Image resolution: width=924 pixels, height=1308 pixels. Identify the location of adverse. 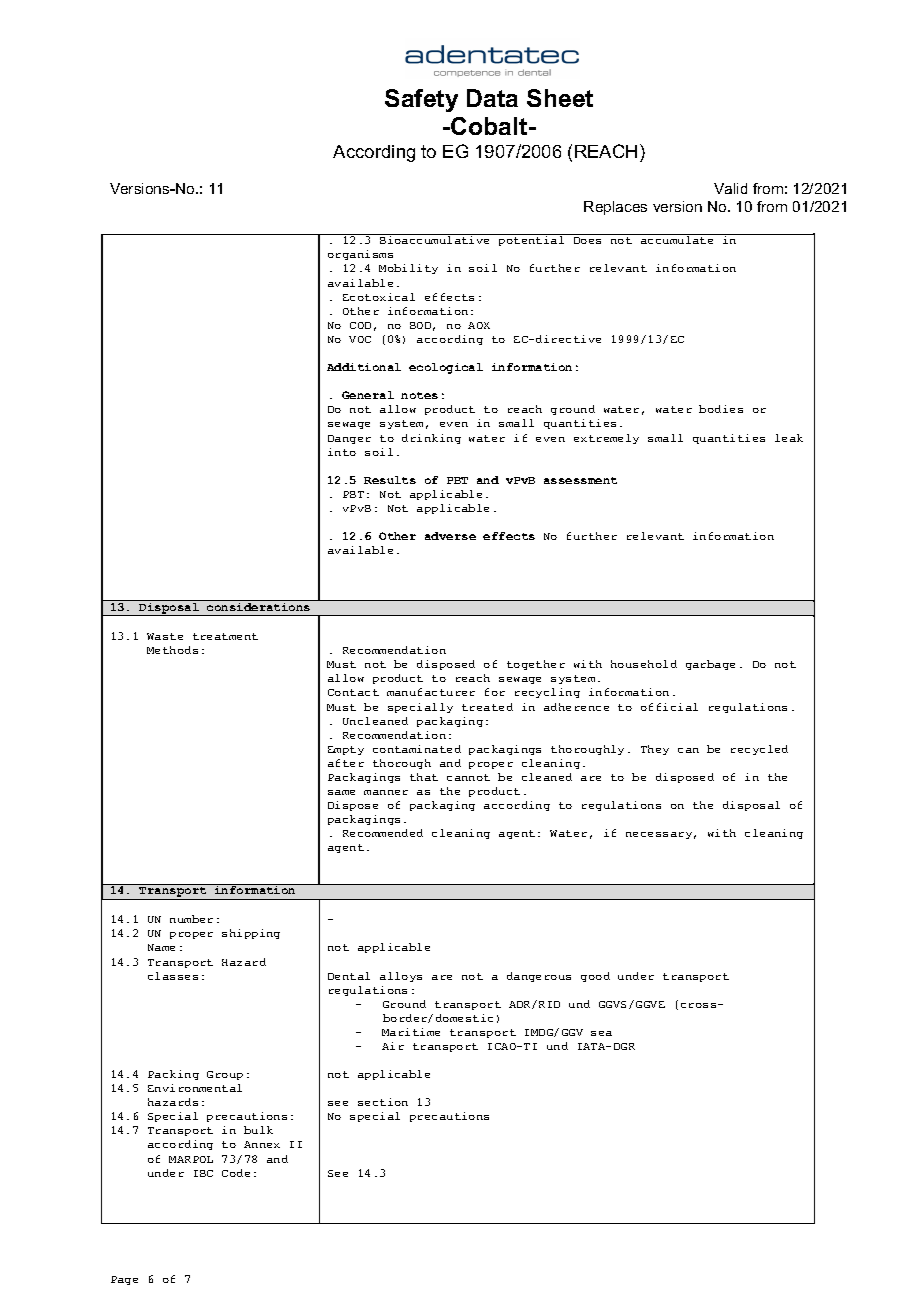
(450, 536).
